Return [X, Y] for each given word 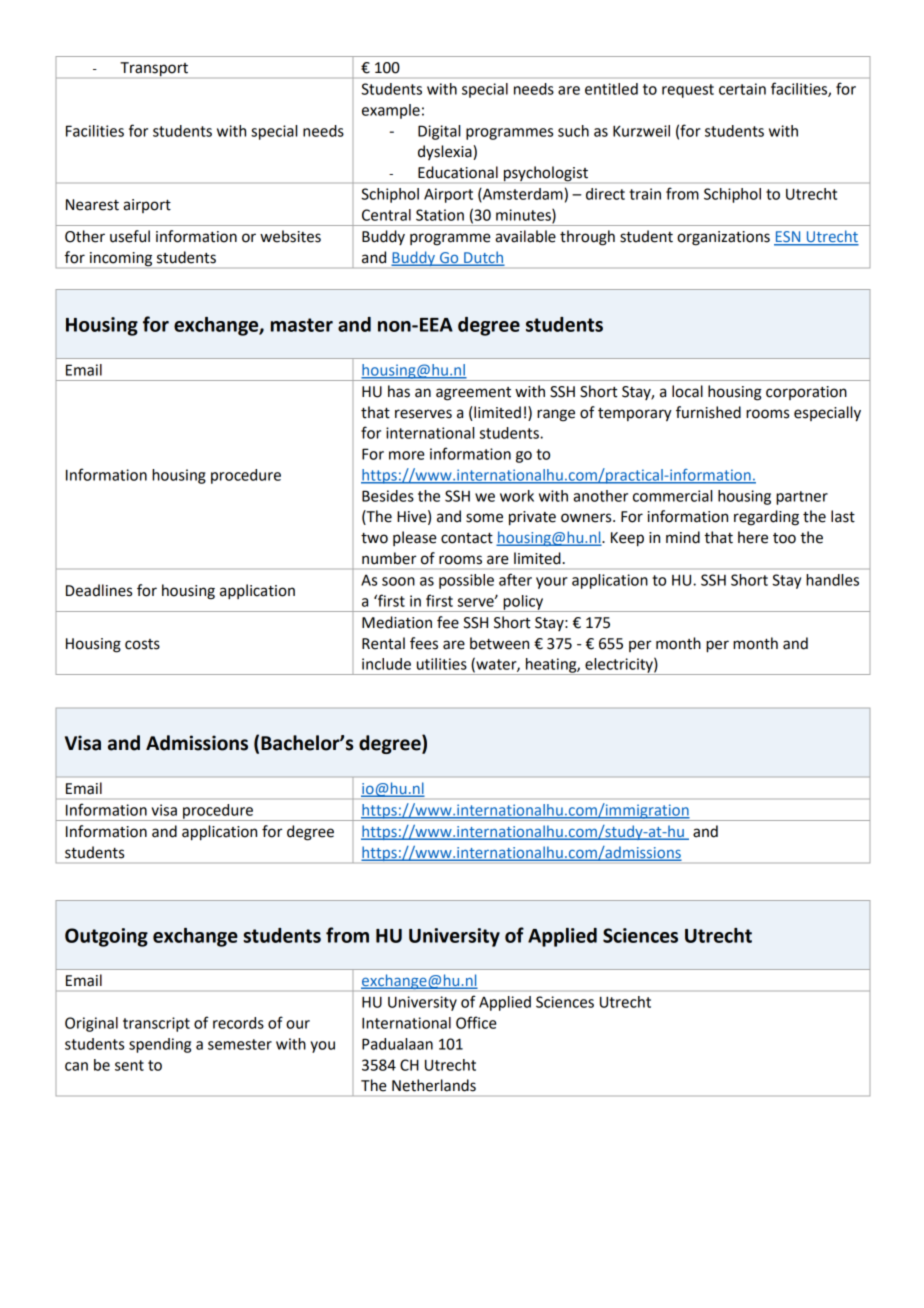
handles [832, 580]
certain [742, 89]
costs [142, 644]
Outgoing [106, 937]
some [484, 518]
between [499, 643]
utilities [442, 664]
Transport [154, 69]
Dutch [483, 258]
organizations [723, 238]
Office [476, 1022]
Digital [439, 132]
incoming [121, 259]
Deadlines [99, 590]
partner [802, 498]
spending [160, 1045]
